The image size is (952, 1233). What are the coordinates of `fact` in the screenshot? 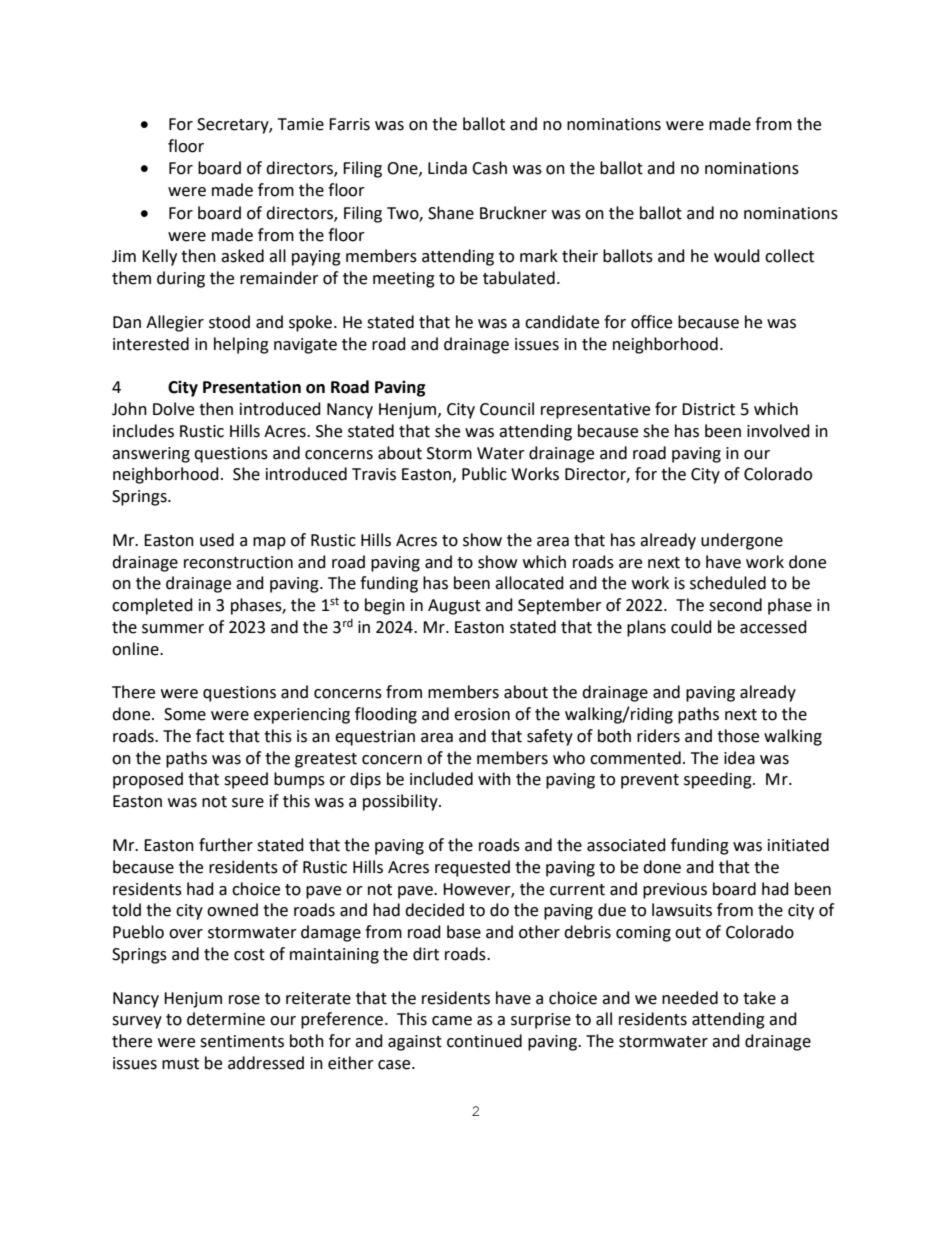 It's located at (210, 736).
